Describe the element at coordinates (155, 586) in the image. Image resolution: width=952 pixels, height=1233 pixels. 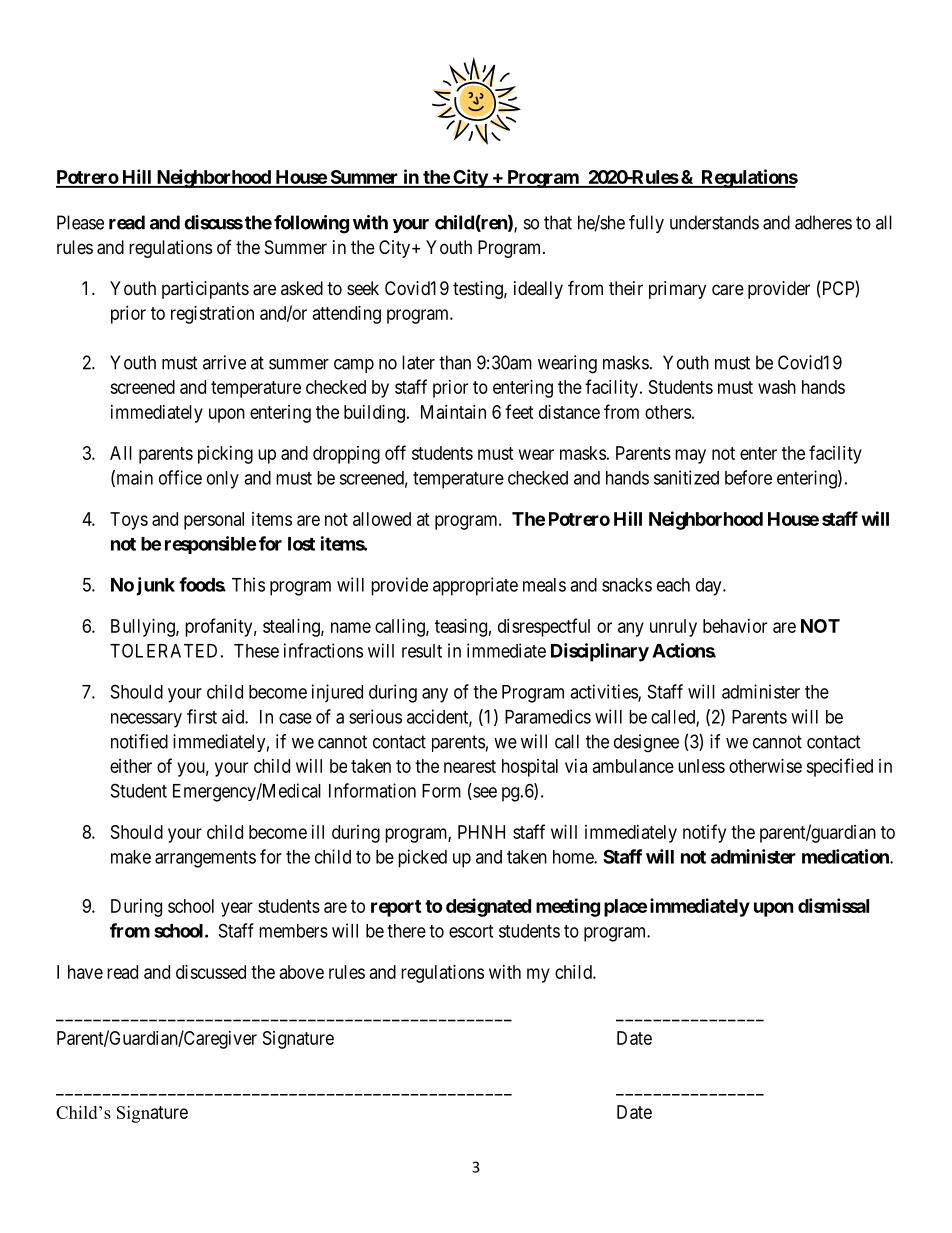
I see `junk` at that location.
